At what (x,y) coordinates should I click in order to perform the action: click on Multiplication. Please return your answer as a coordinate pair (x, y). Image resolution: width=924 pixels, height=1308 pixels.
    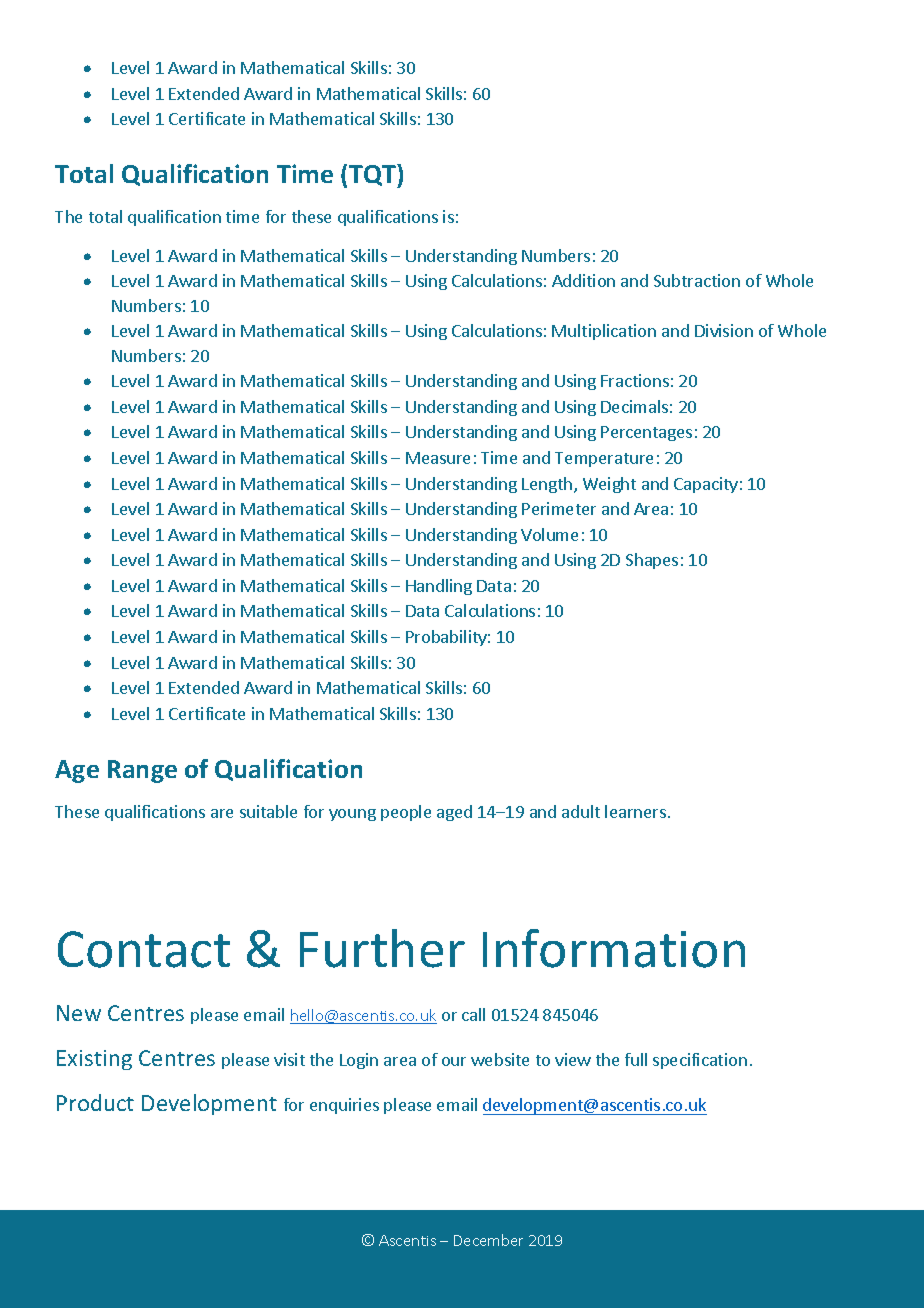
    Looking at the image, I should click on (604, 332).
